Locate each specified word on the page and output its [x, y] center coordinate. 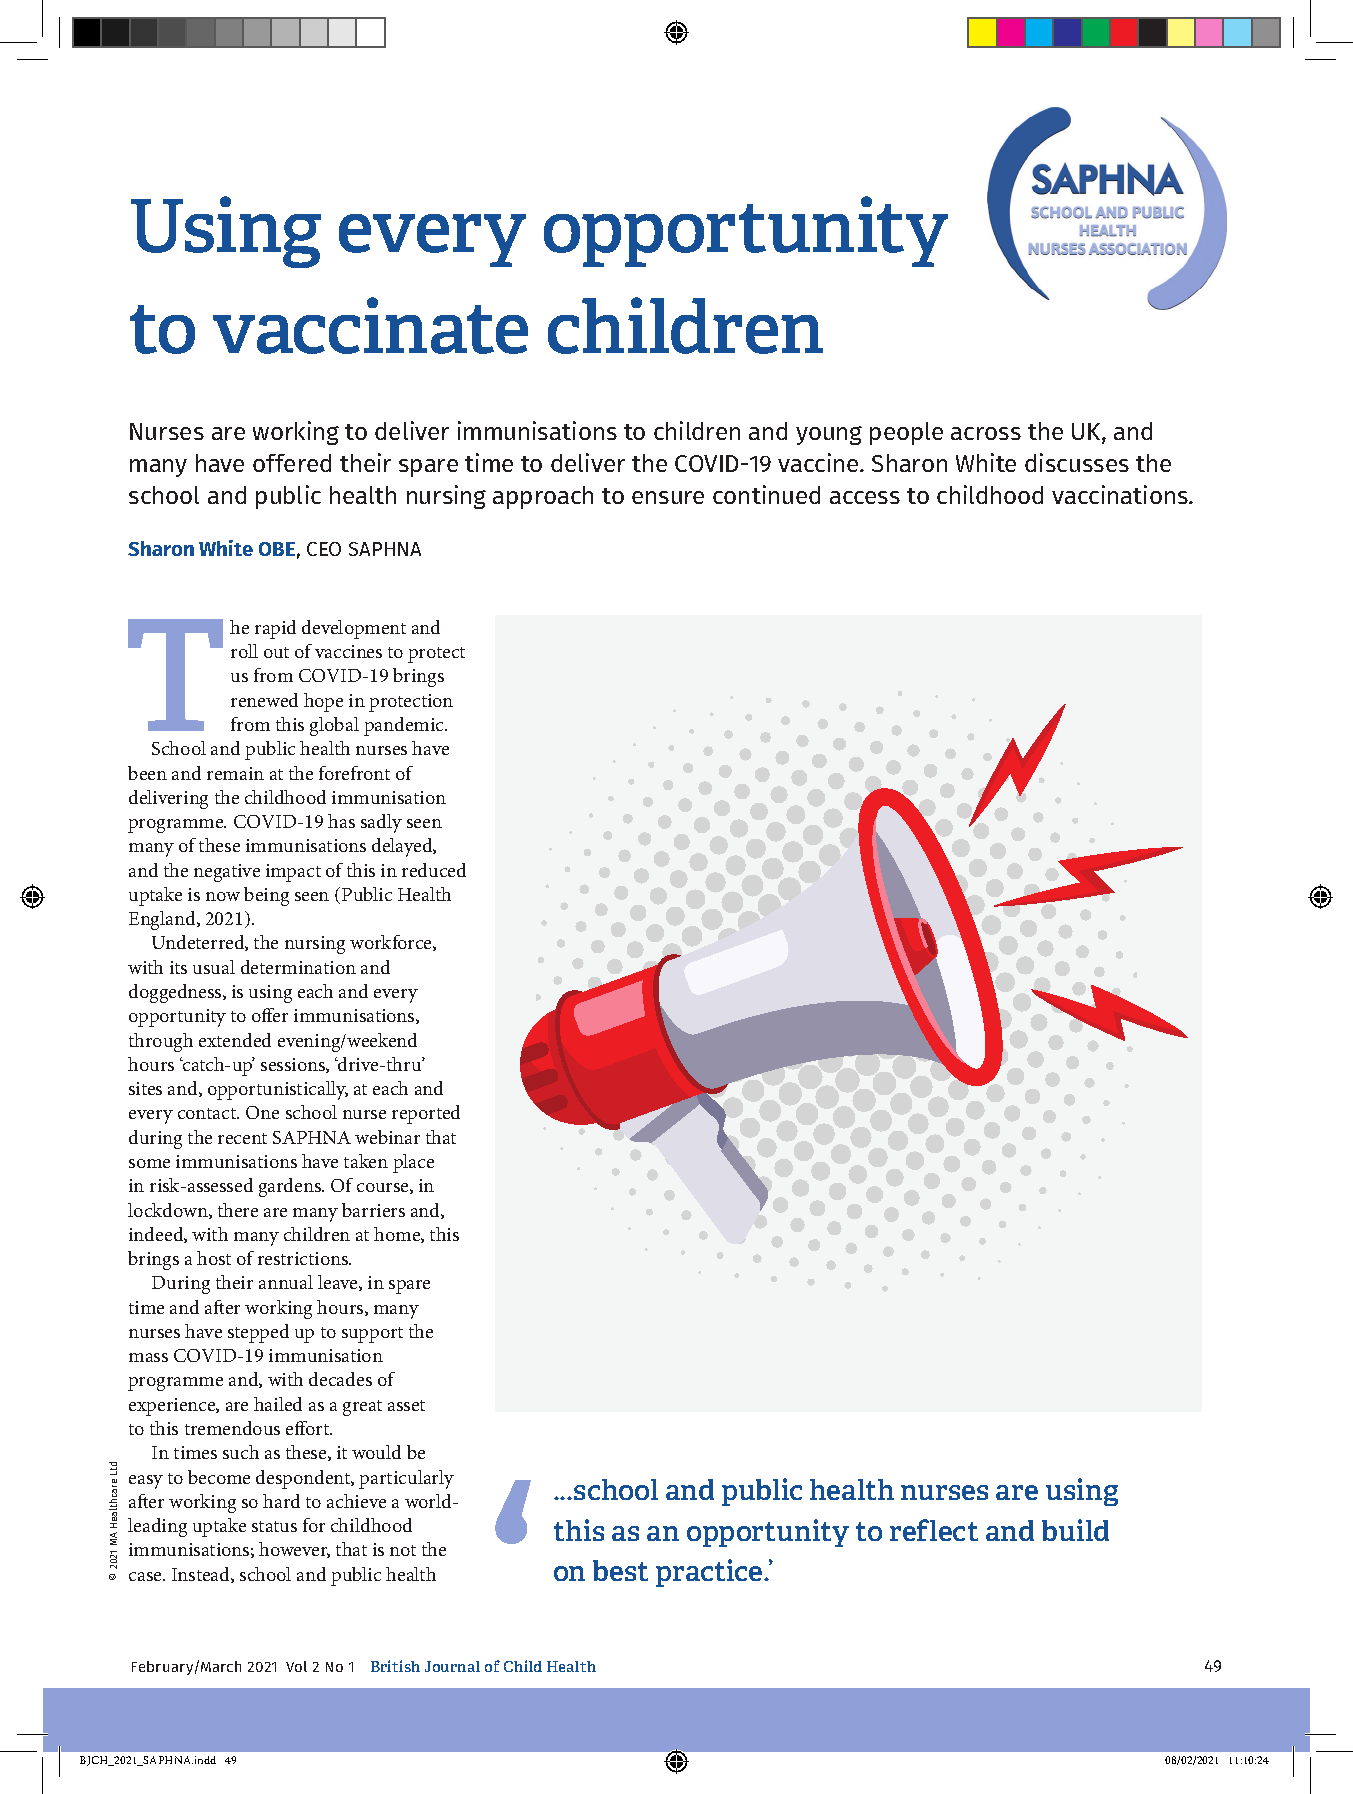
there [238, 1210]
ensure [668, 497]
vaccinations [1121, 494]
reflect [934, 1530]
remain [235, 773]
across [986, 433]
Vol [296, 1666]
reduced [434, 870]
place [413, 1163]
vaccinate [370, 325]
